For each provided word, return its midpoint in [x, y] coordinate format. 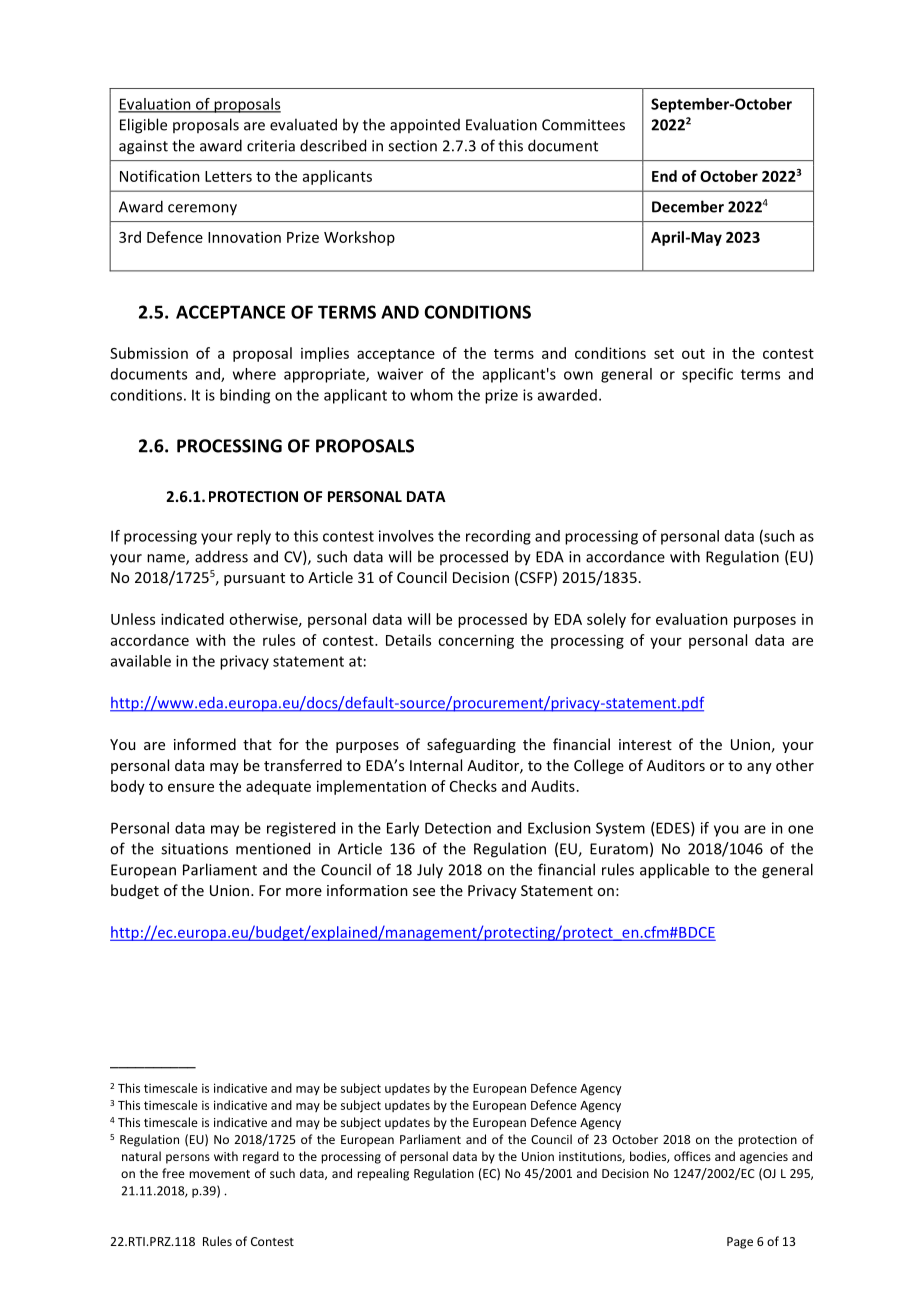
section [412, 146]
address [221, 556]
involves [406, 536]
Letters [228, 176]
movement [219, 1174]
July [430, 871]
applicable [674, 871]
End [664, 176]
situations [194, 849]
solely [606, 620]
